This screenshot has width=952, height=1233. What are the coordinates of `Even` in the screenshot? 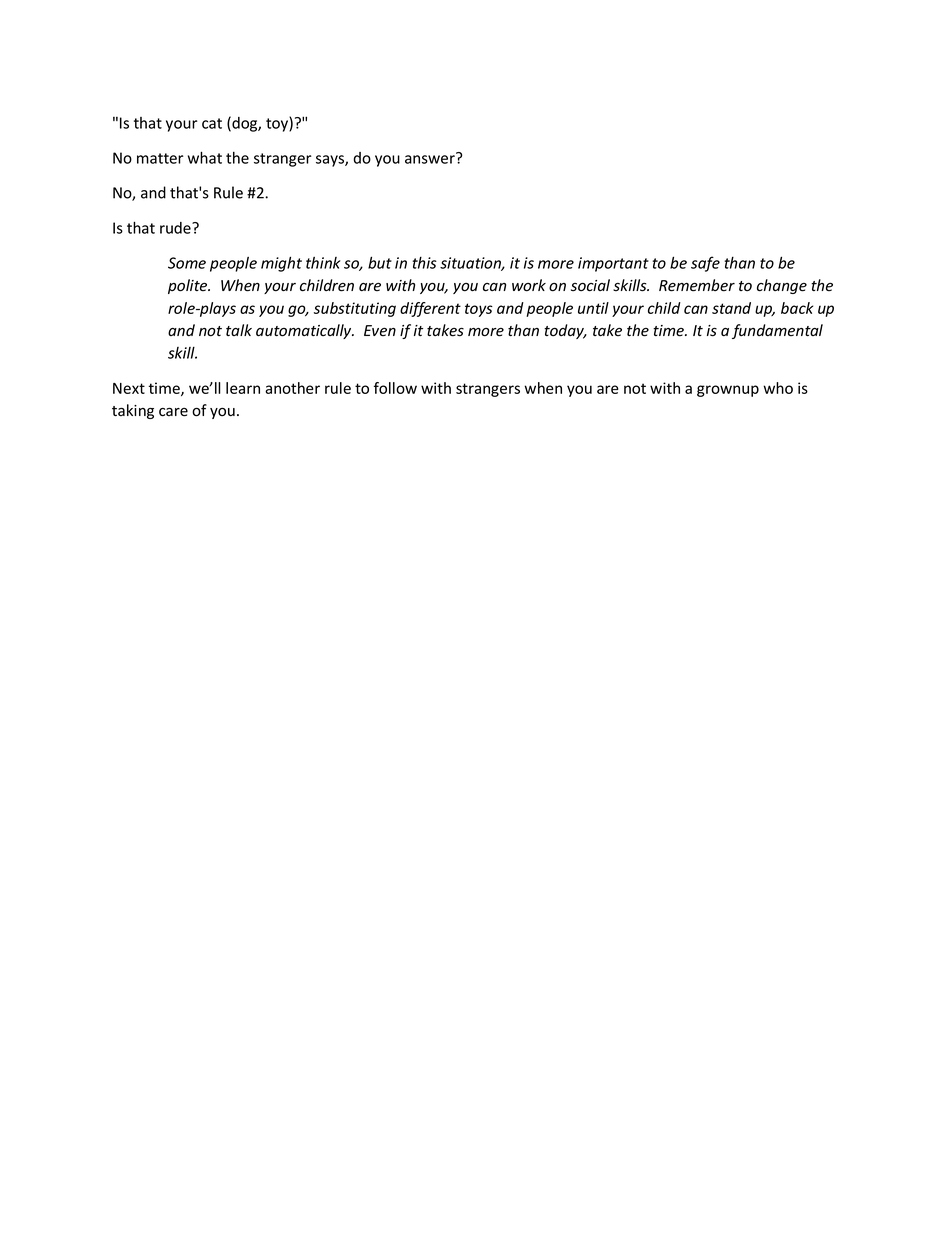 It's located at (380, 330).
